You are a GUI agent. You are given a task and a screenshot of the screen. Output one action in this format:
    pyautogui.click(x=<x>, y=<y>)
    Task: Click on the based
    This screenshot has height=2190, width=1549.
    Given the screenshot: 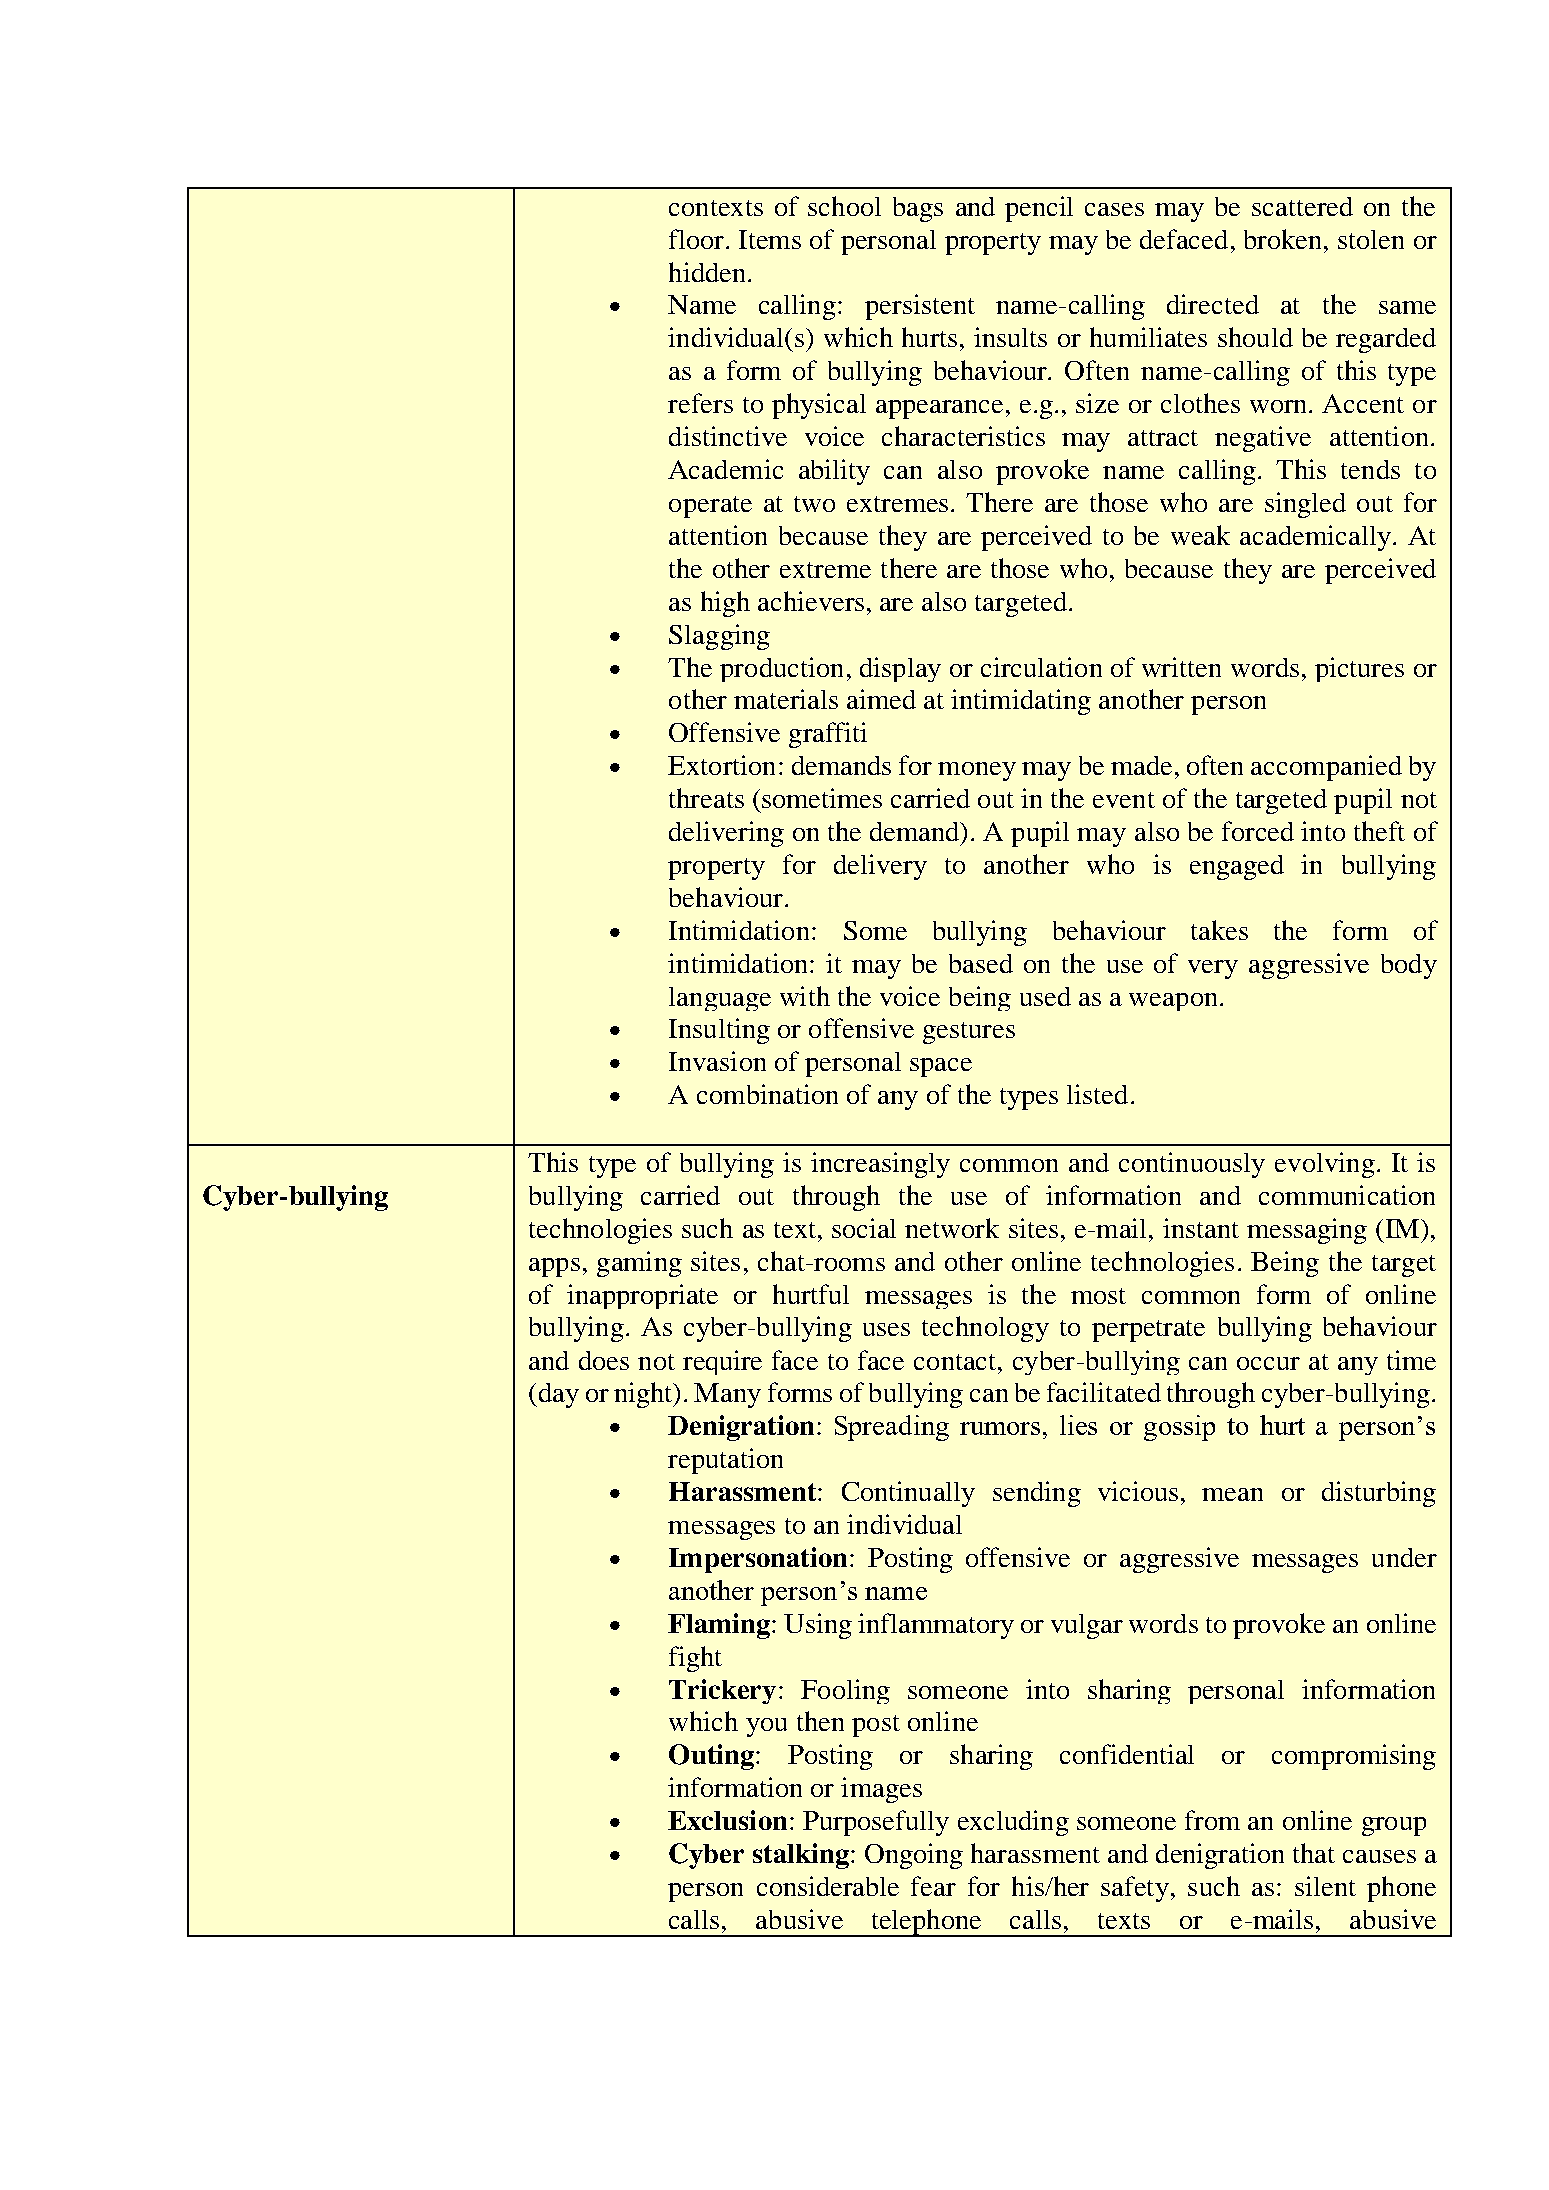 What is the action you would take?
    pyautogui.click(x=981, y=963)
